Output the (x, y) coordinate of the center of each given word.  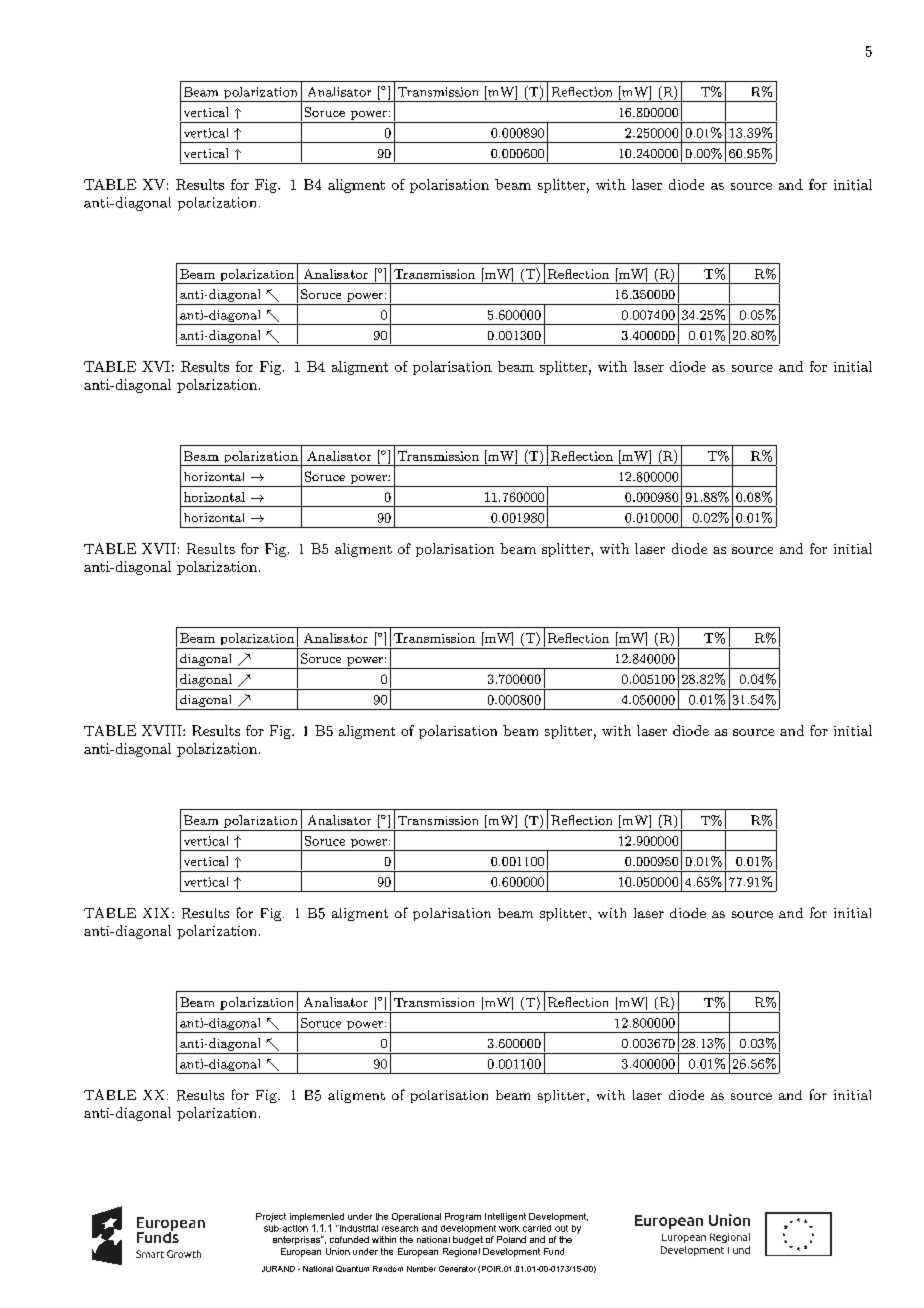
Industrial (358, 1228)
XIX (158, 913)
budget (468, 1240)
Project (271, 1217)
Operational (416, 1217)
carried (537, 1228)
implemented (317, 1217)
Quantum (352, 1269)
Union (338, 1251)
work (509, 1228)
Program (463, 1217)
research (400, 1228)
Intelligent (505, 1217)
